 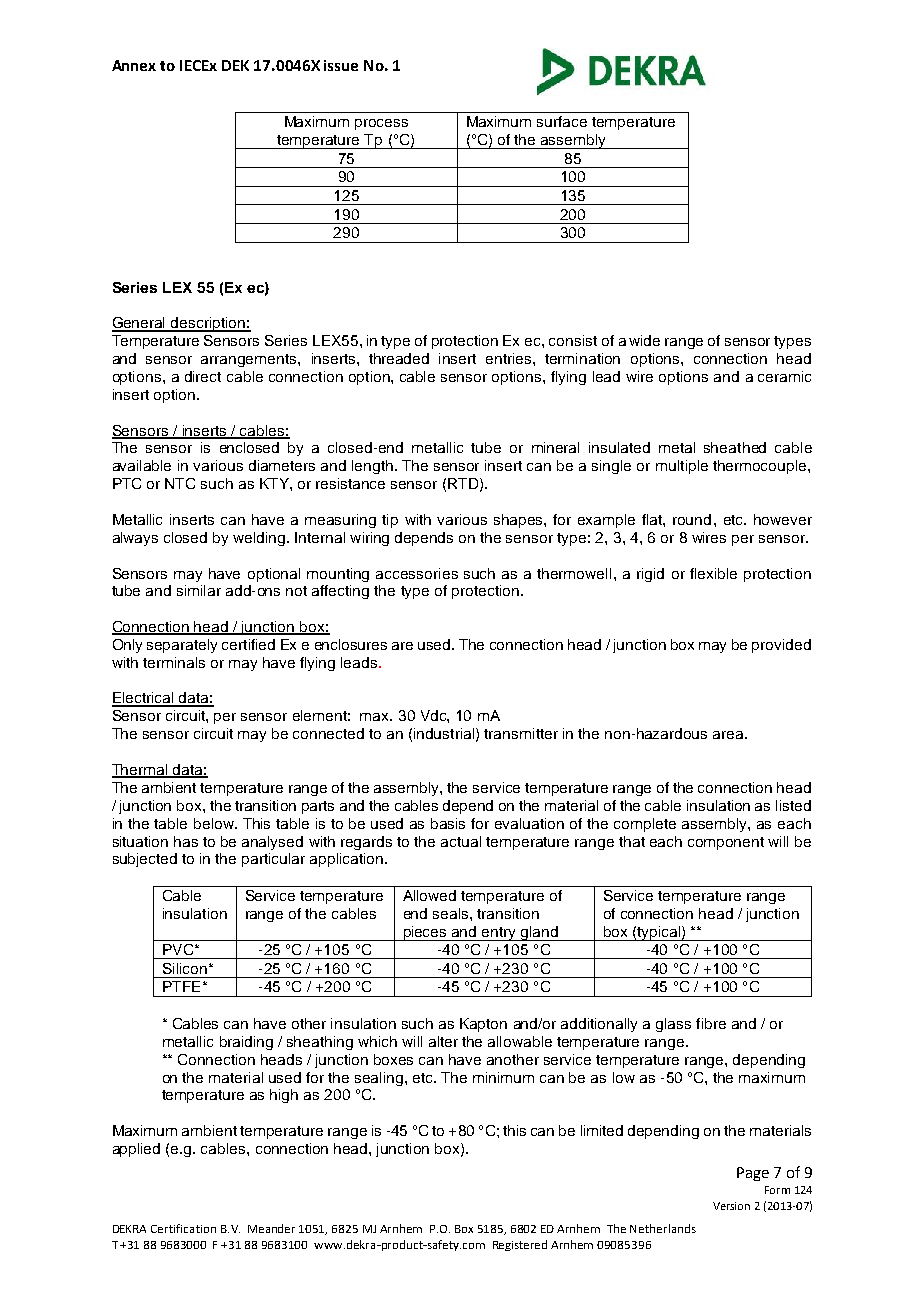 What do you see at coordinates (183, 1228) in the screenshot?
I see `Certification` at bounding box center [183, 1228].
